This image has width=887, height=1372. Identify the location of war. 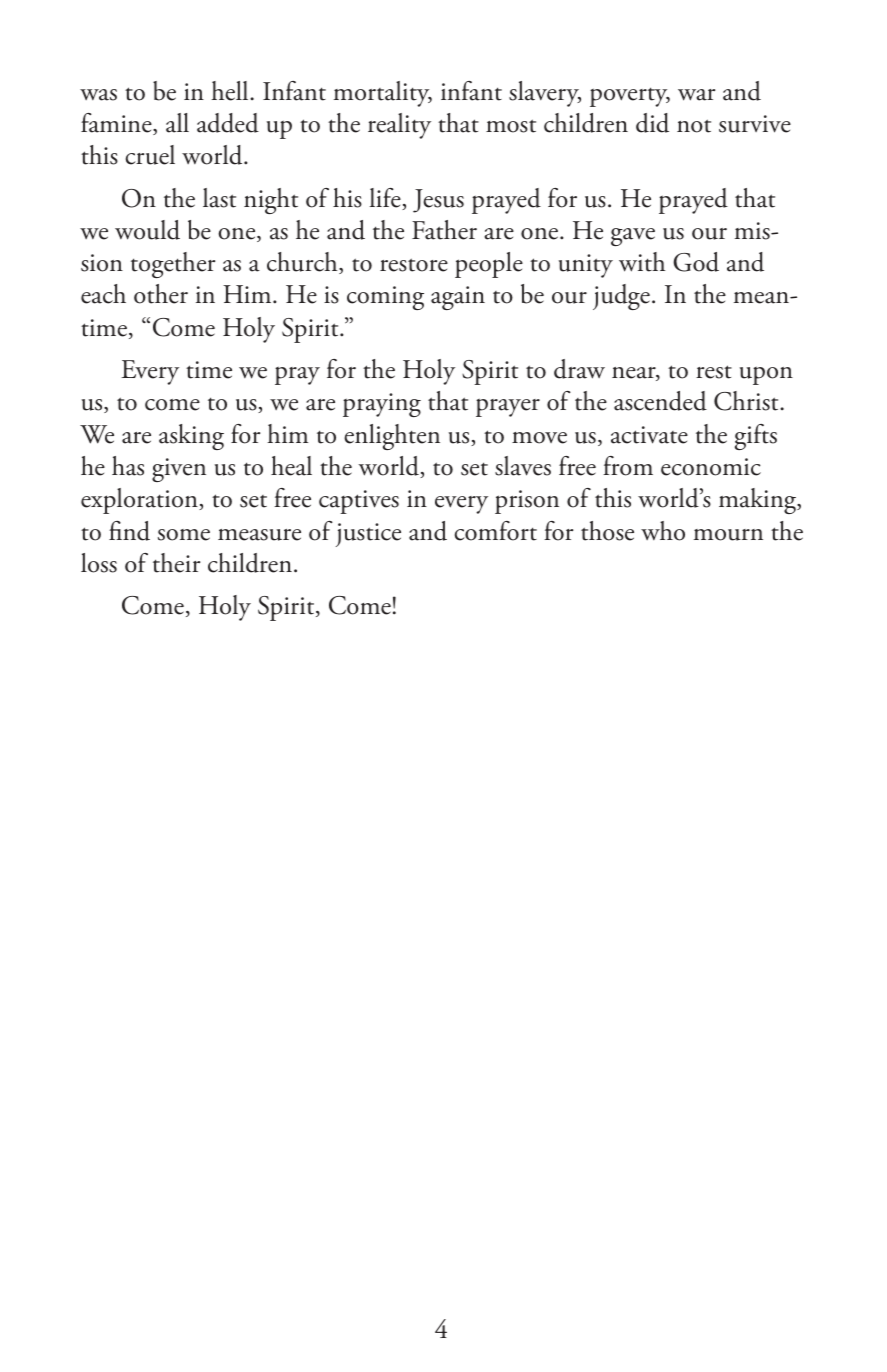
(696, 95).
